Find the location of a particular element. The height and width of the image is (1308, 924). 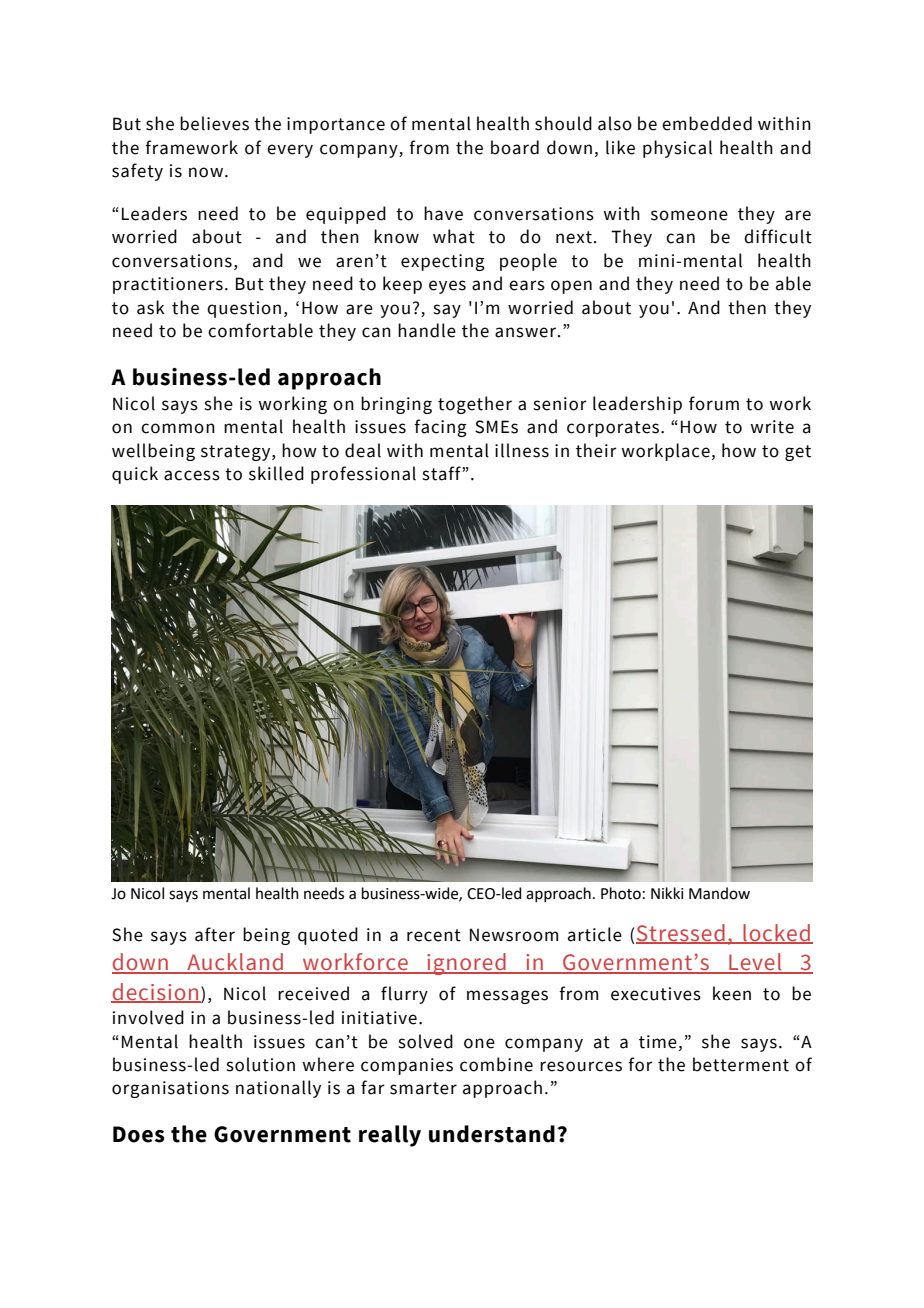

forum is located at coordinates (714, 403).
